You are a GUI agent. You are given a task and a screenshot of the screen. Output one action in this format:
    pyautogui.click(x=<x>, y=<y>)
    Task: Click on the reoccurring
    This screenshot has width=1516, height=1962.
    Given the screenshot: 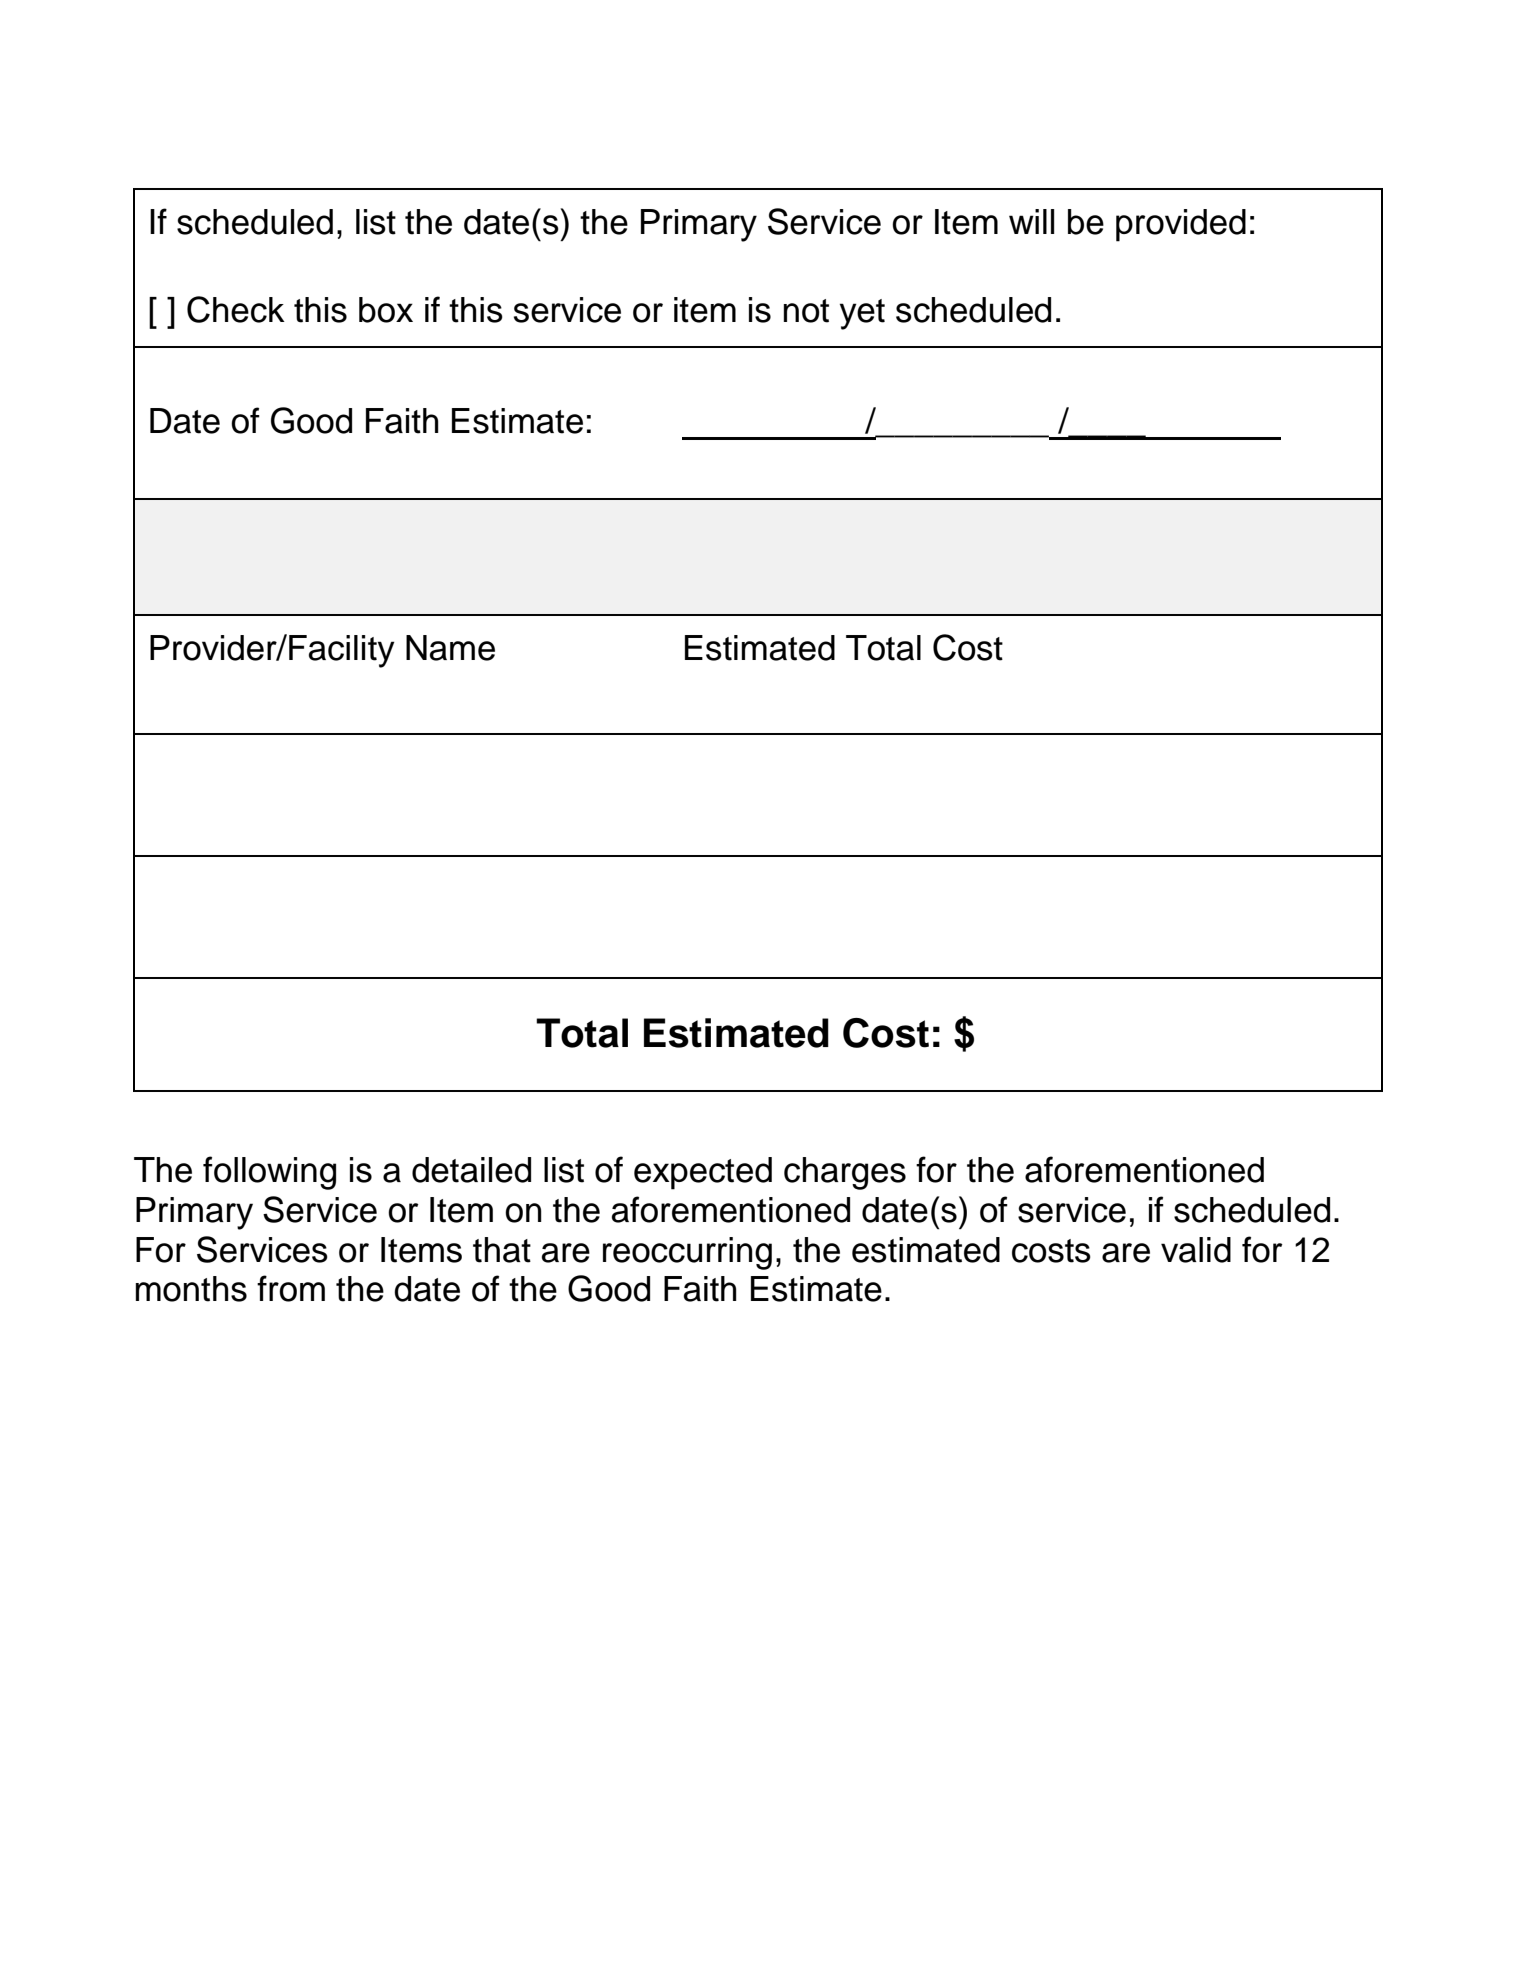 What is the action you would take?
    pyautogui.click(x=687, y=1253)
